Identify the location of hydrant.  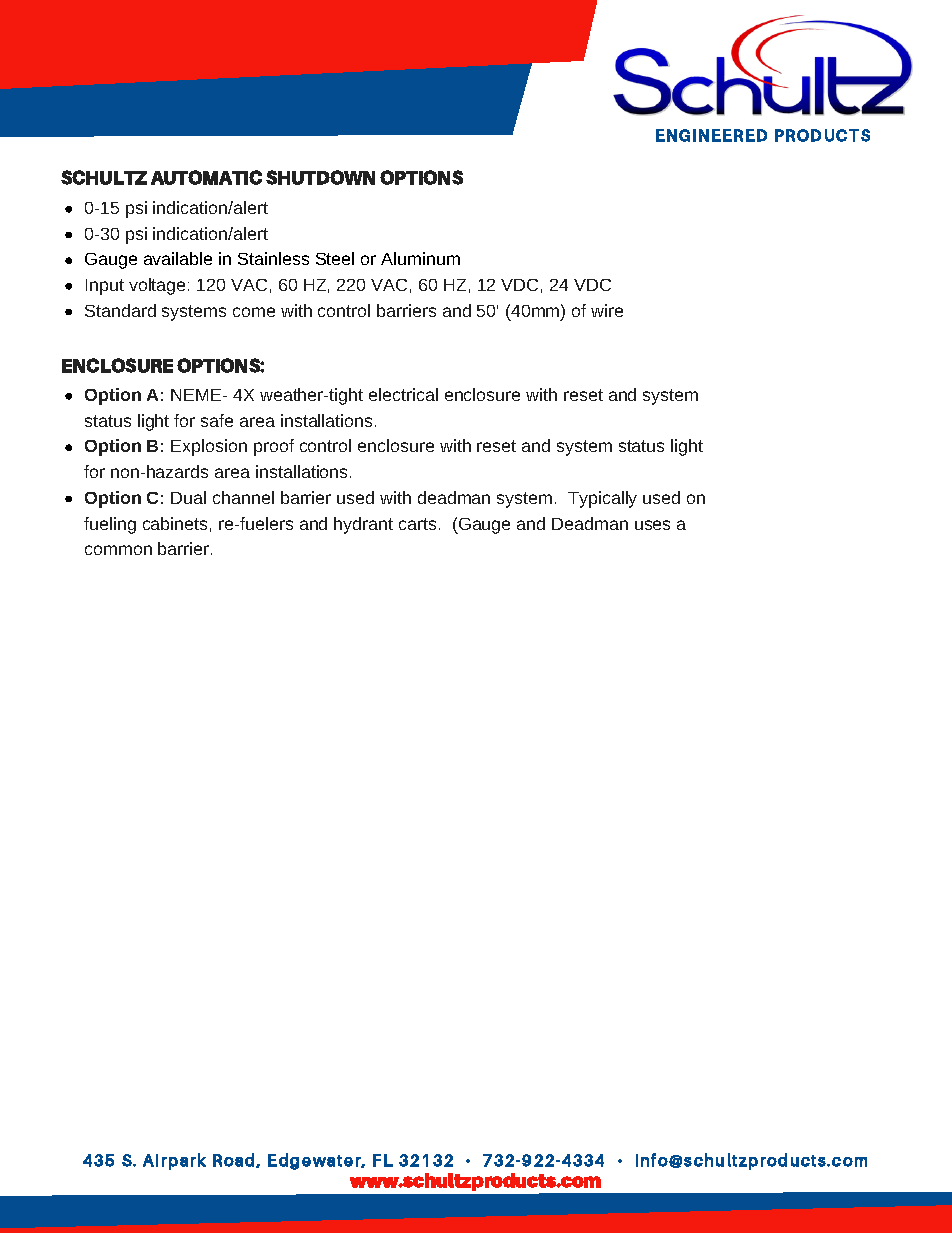
(363, 525).
